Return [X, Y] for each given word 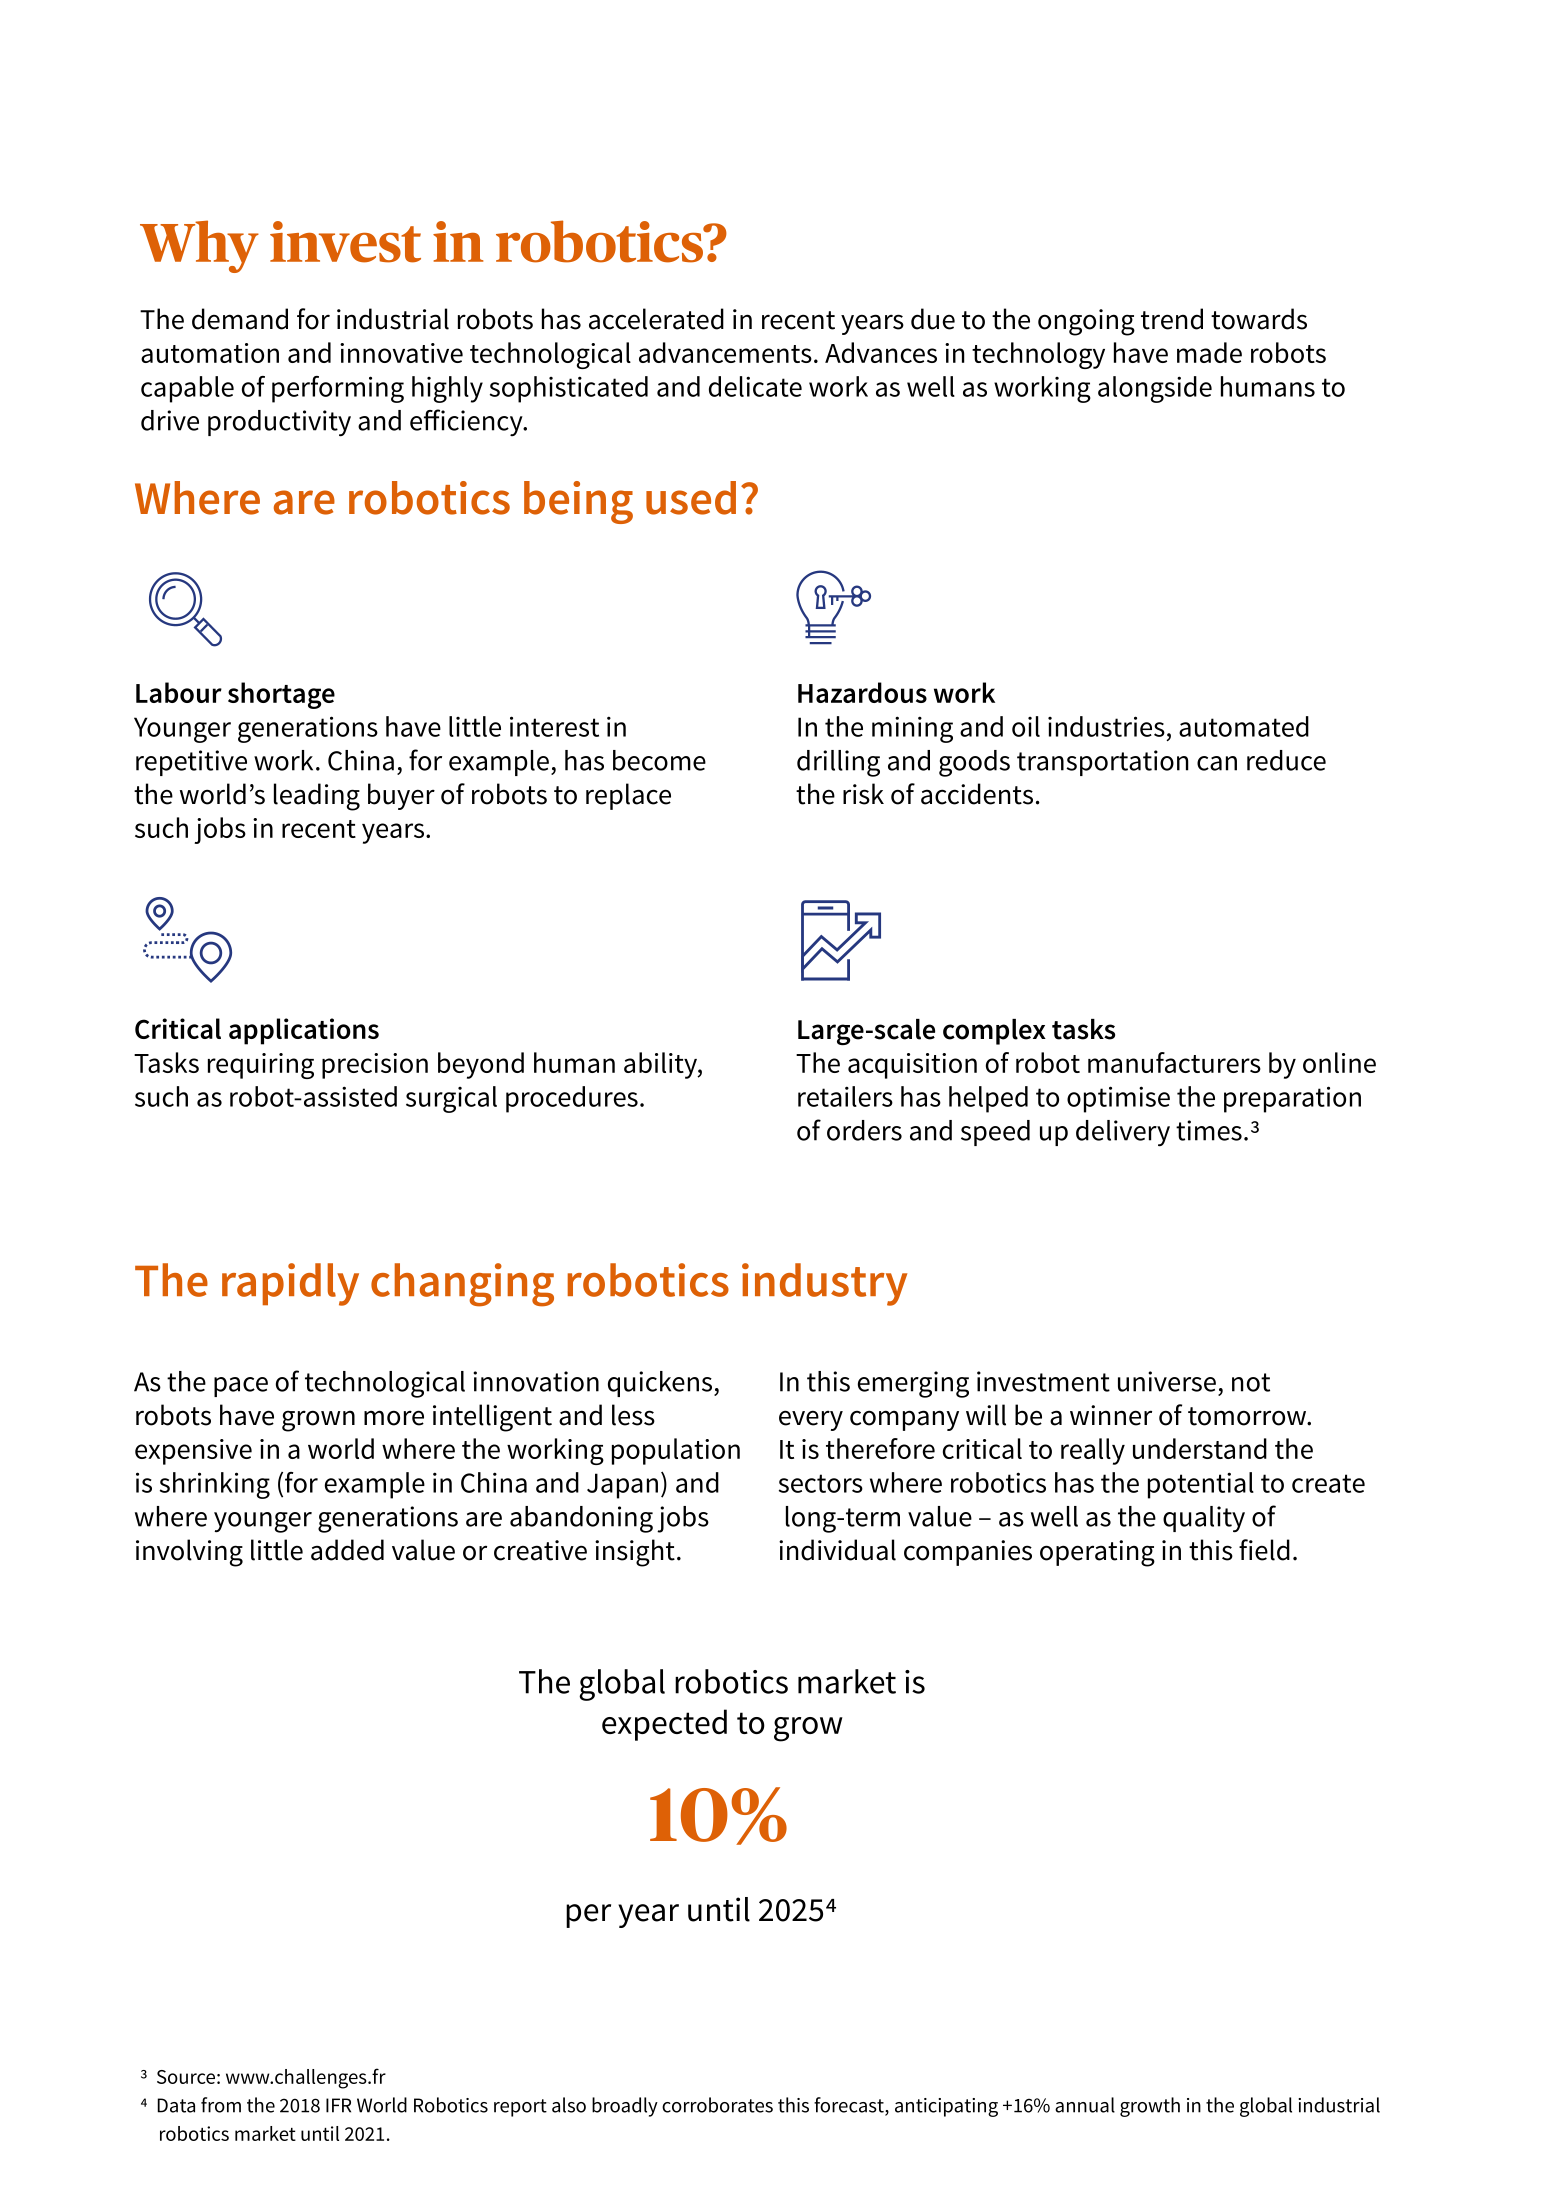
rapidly [290, 1284]
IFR [338, 2105]
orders [864, 1130]
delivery [1123, 1133]
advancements [725, 352]
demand [240, 319]
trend [1172, 319]
